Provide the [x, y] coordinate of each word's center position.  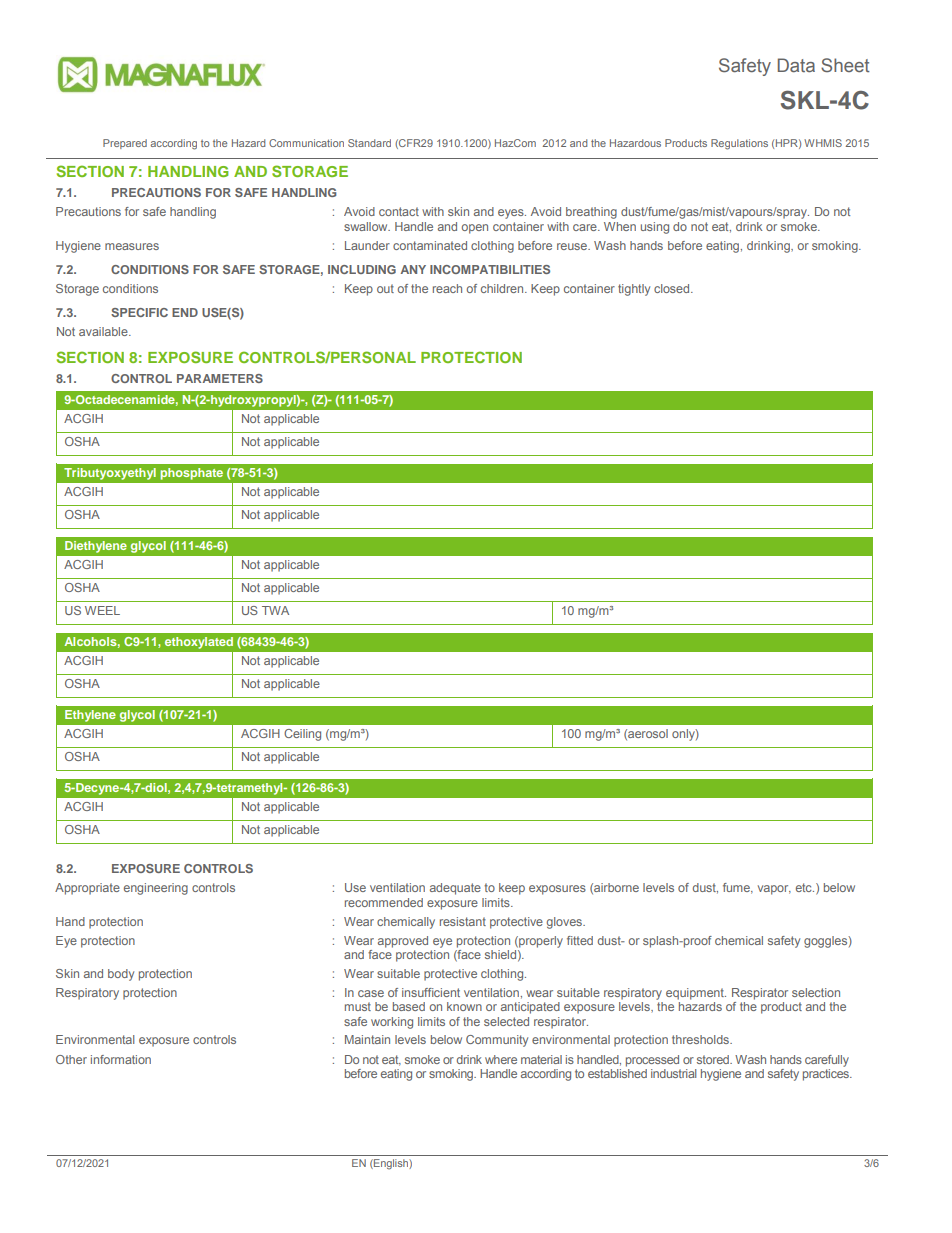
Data [796, 65]
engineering [156, 889]
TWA [275, 610]
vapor [774, 890]
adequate [455, 889]
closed [673, 288]
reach [447, 288]
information [121, 1059]
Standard [369, 143]
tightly [634, 290]
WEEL [102, 610]
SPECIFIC [139, 312]
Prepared [125, 144]
